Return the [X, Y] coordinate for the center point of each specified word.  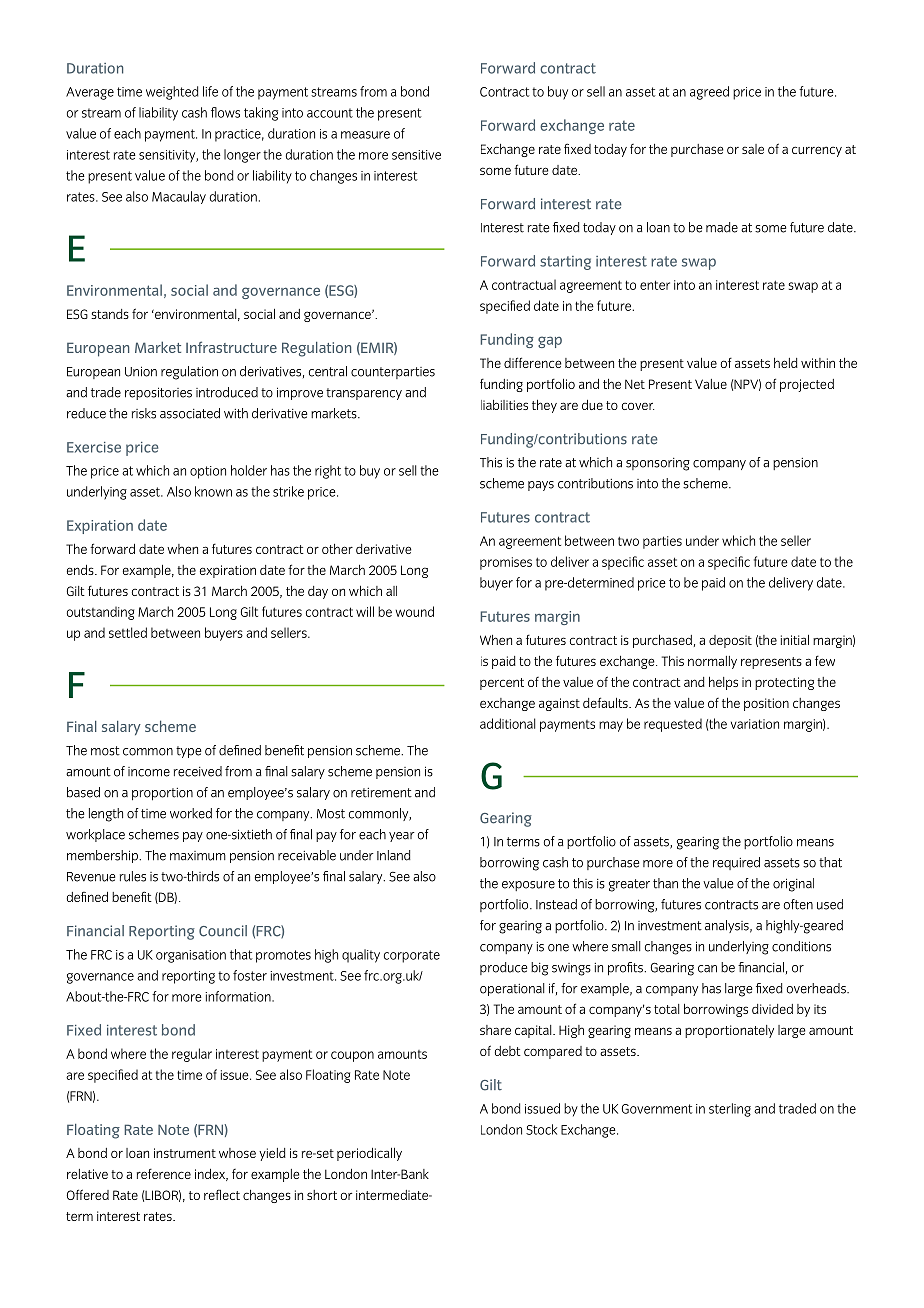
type [188, 752]
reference [164, 1174]
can [707, 969]
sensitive [416, 155]
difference [532, 362]
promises [506, 563]
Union [141, 371]
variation [755, 724]
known [213, 491]
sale [753, 149]
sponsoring [658, 464]
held [786, 363]
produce [503, 968]
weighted [172, 93]
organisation [191, 956]
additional [507, 723]
